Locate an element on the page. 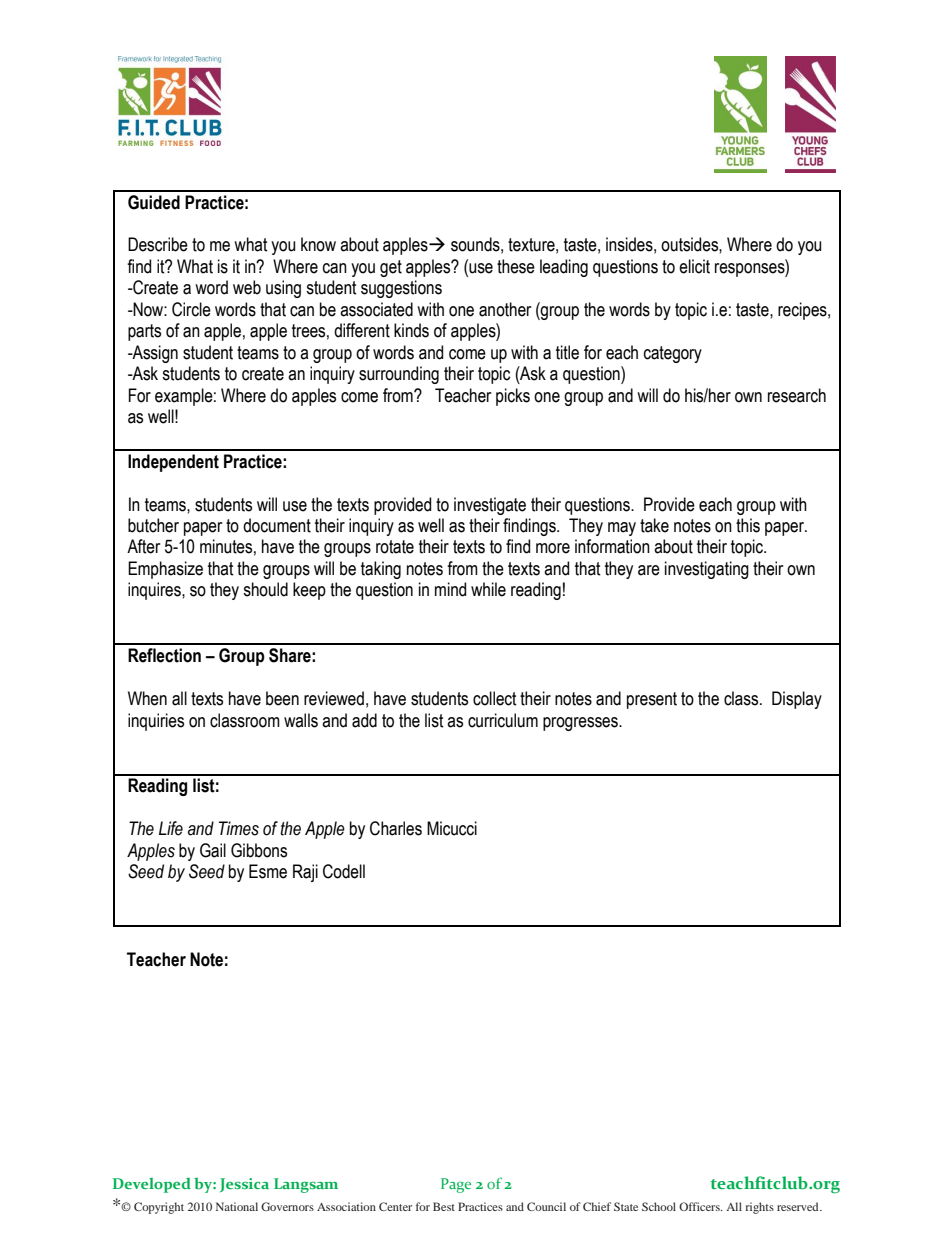 The image size is (952, 1233). while is located at coordinates (488, 589).
